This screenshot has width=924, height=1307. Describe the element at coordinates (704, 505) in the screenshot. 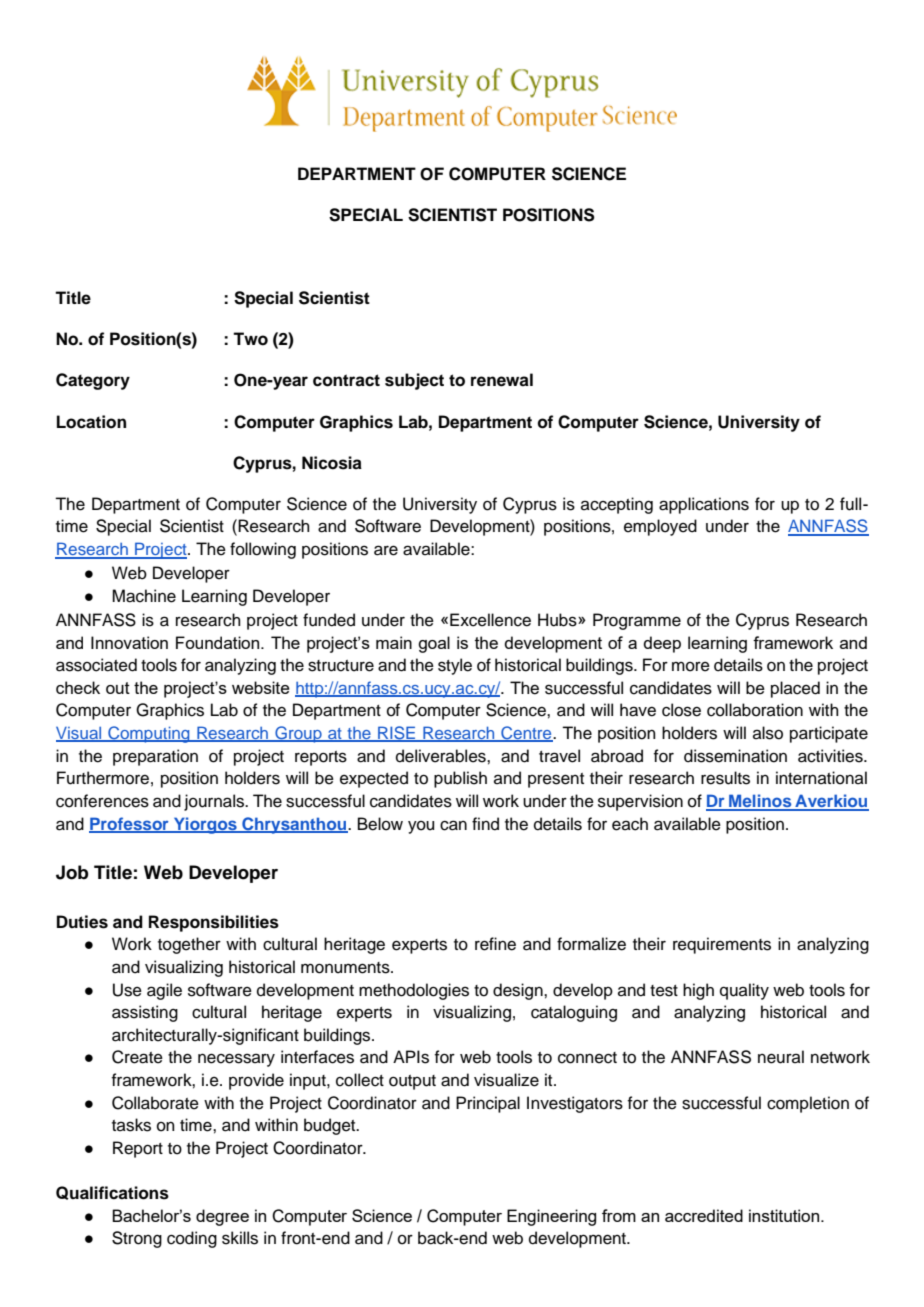

I see `applications` at that location.
